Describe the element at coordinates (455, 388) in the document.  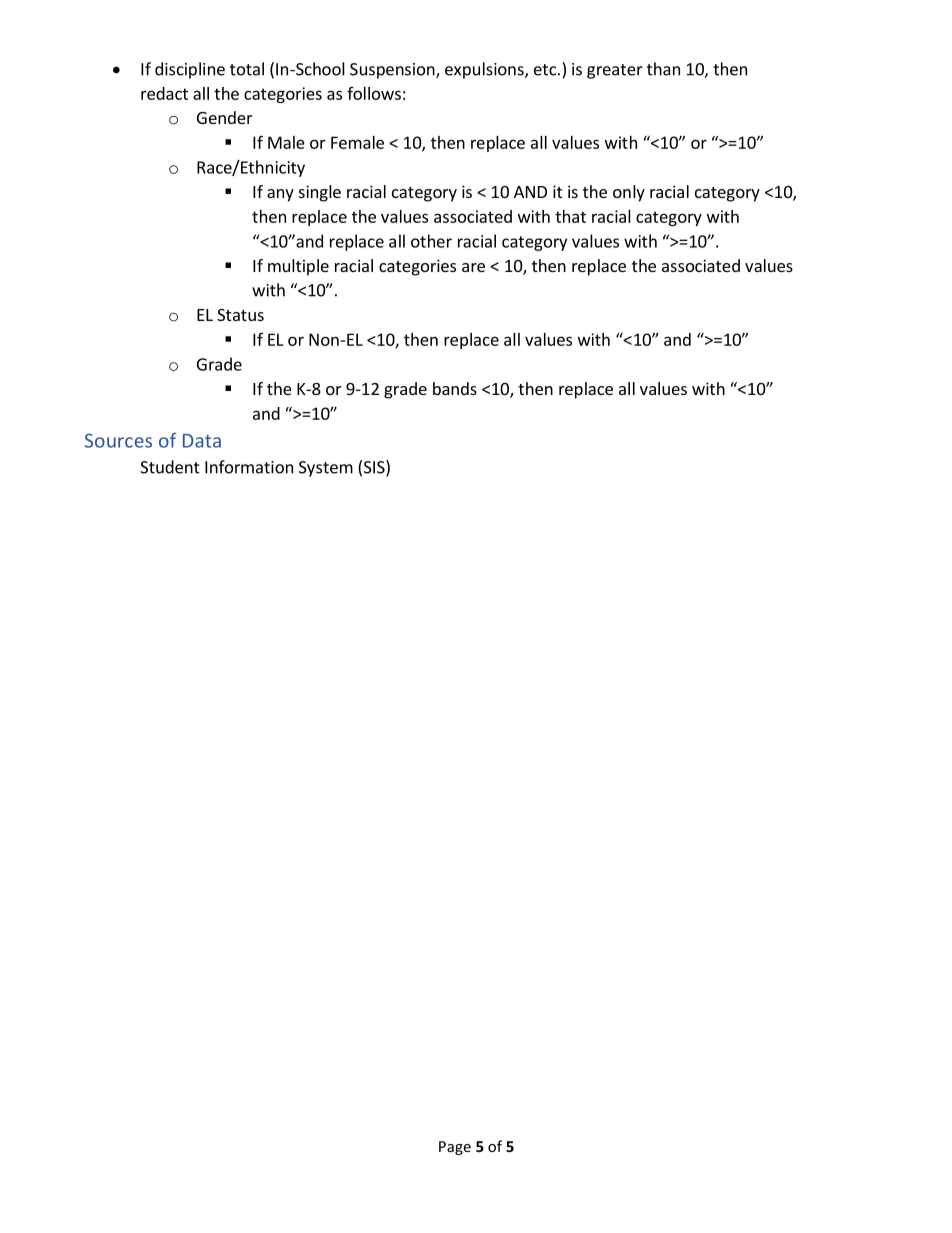
I see `bands` at that location.
